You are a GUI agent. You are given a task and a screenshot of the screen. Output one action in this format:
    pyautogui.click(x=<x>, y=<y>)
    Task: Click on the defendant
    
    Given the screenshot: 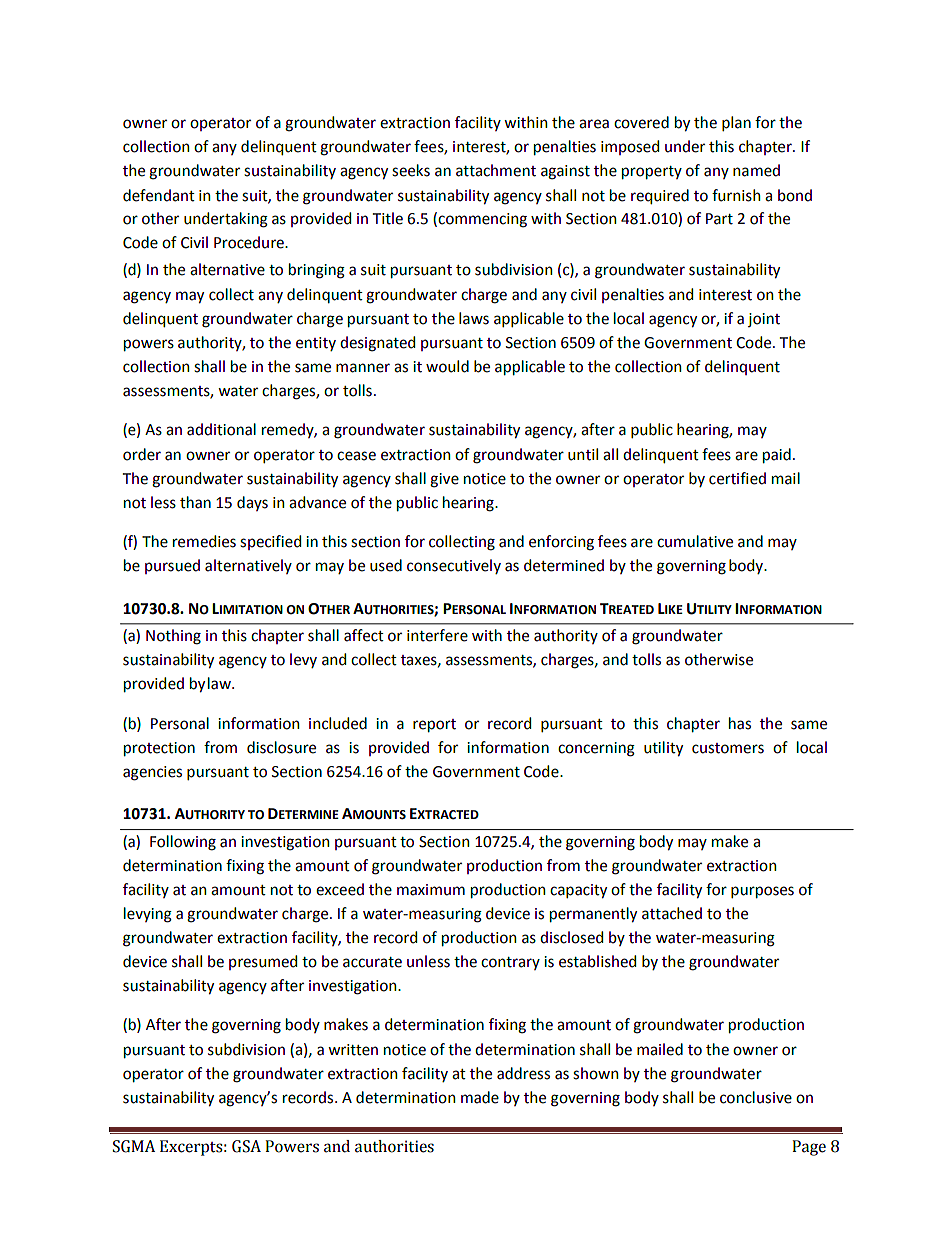 What is the action you would take?
    pyautogui.click(x=159, y=195)
